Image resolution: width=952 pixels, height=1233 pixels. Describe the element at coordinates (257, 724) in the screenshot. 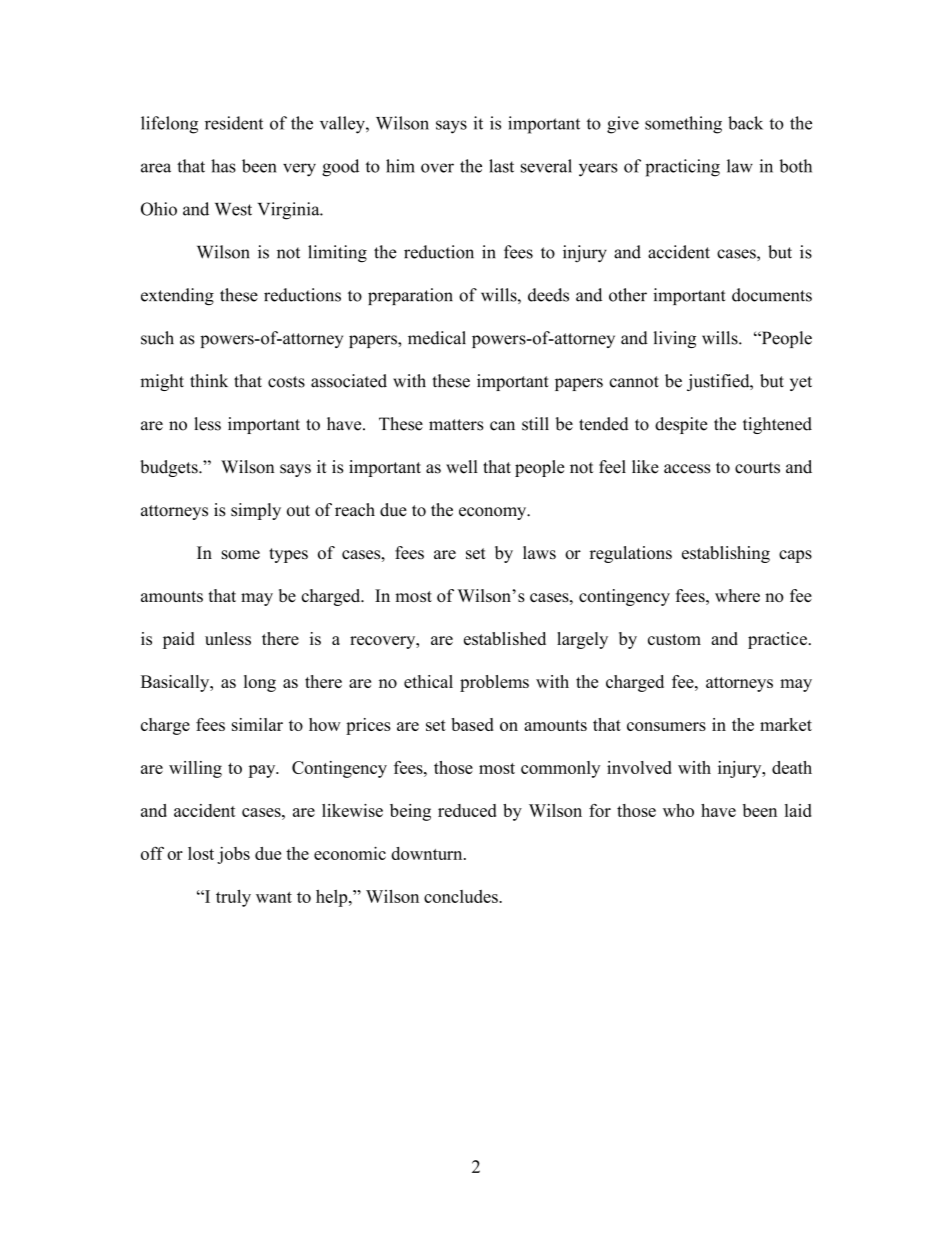

I see `similar` at that location.
